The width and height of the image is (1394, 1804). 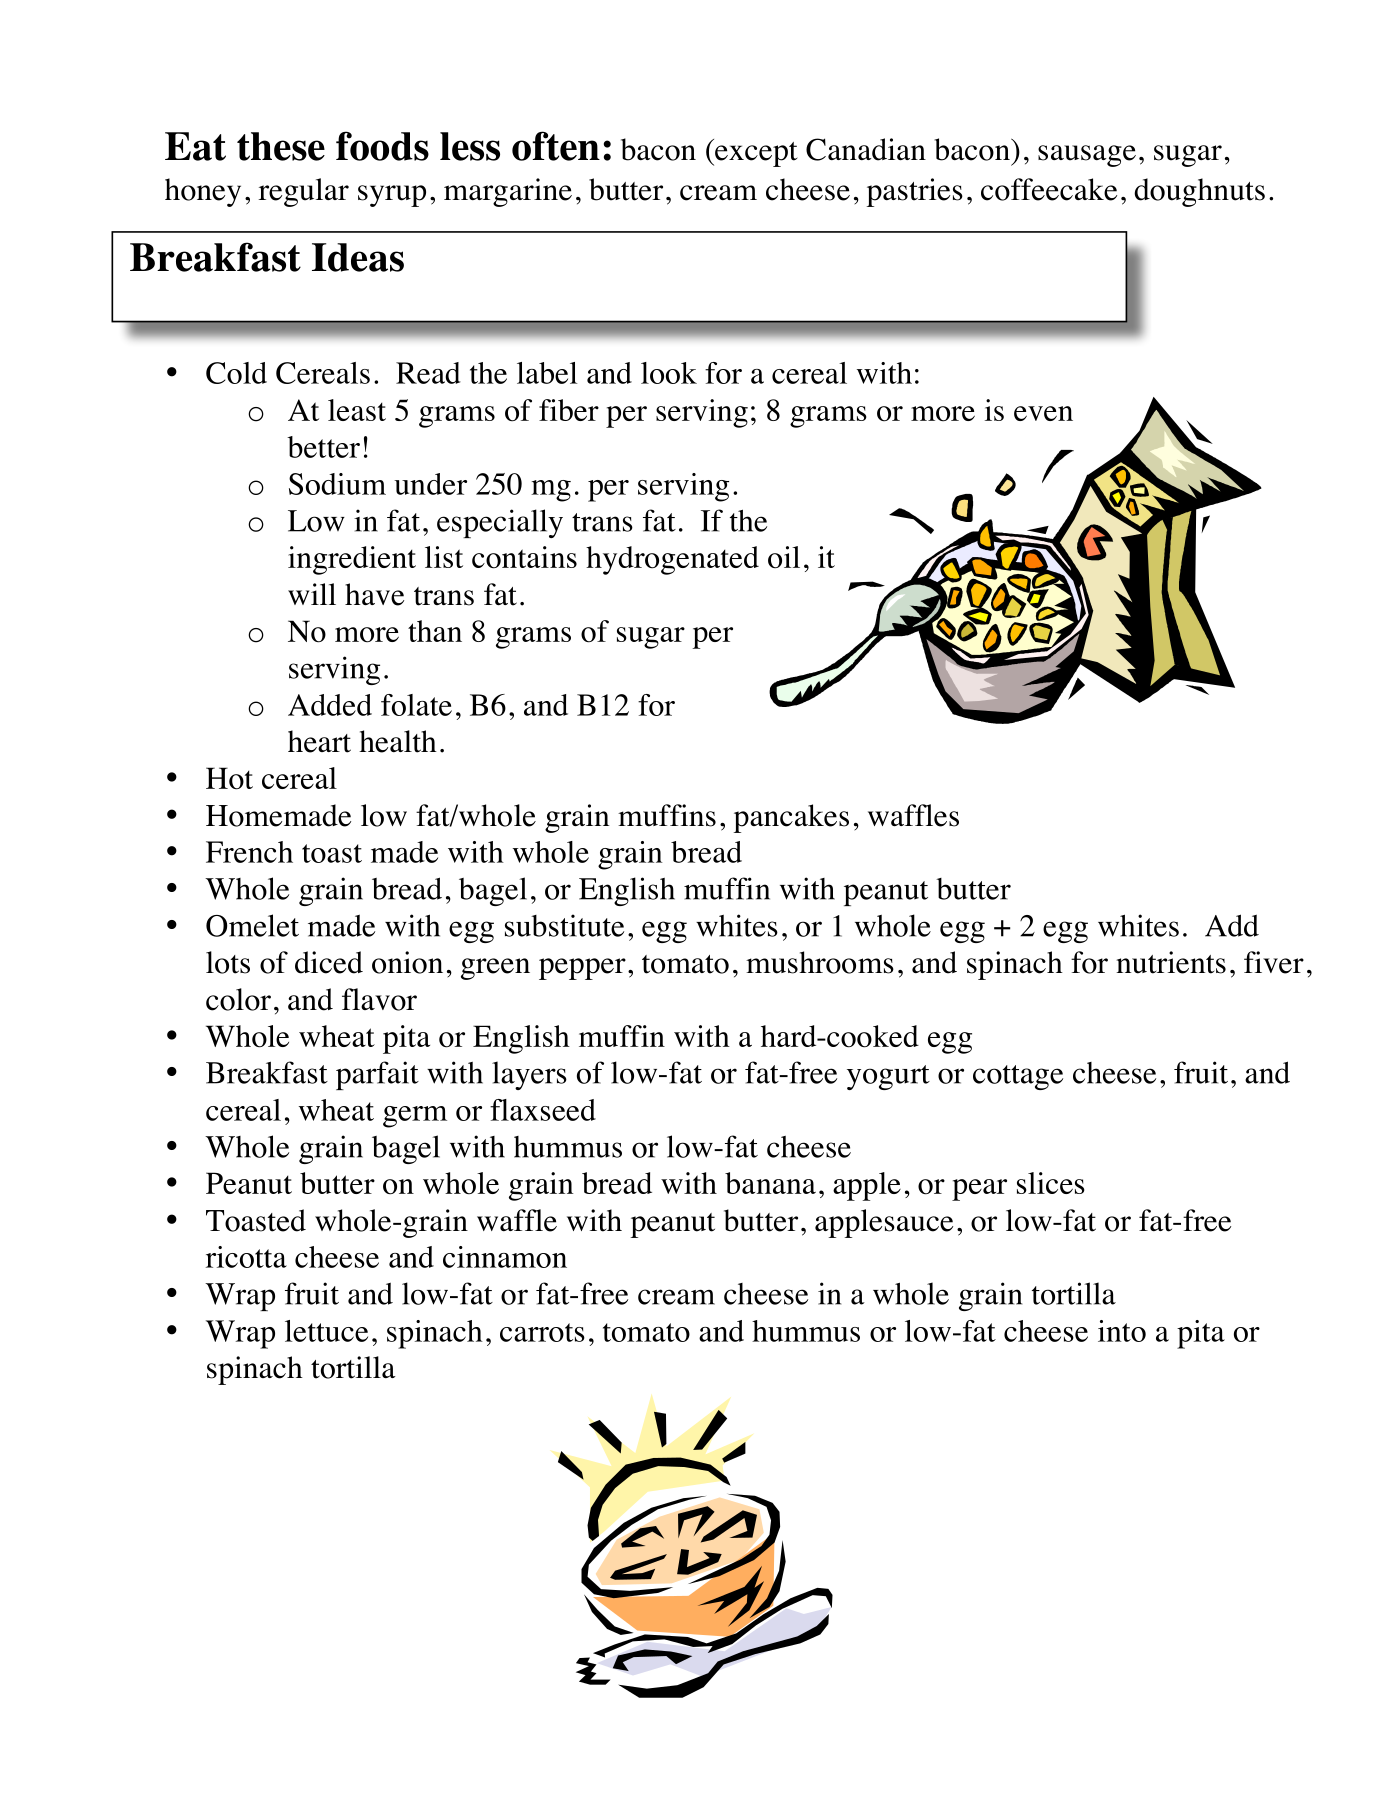 I want to click on substitute, so click(x=564, y=925).
